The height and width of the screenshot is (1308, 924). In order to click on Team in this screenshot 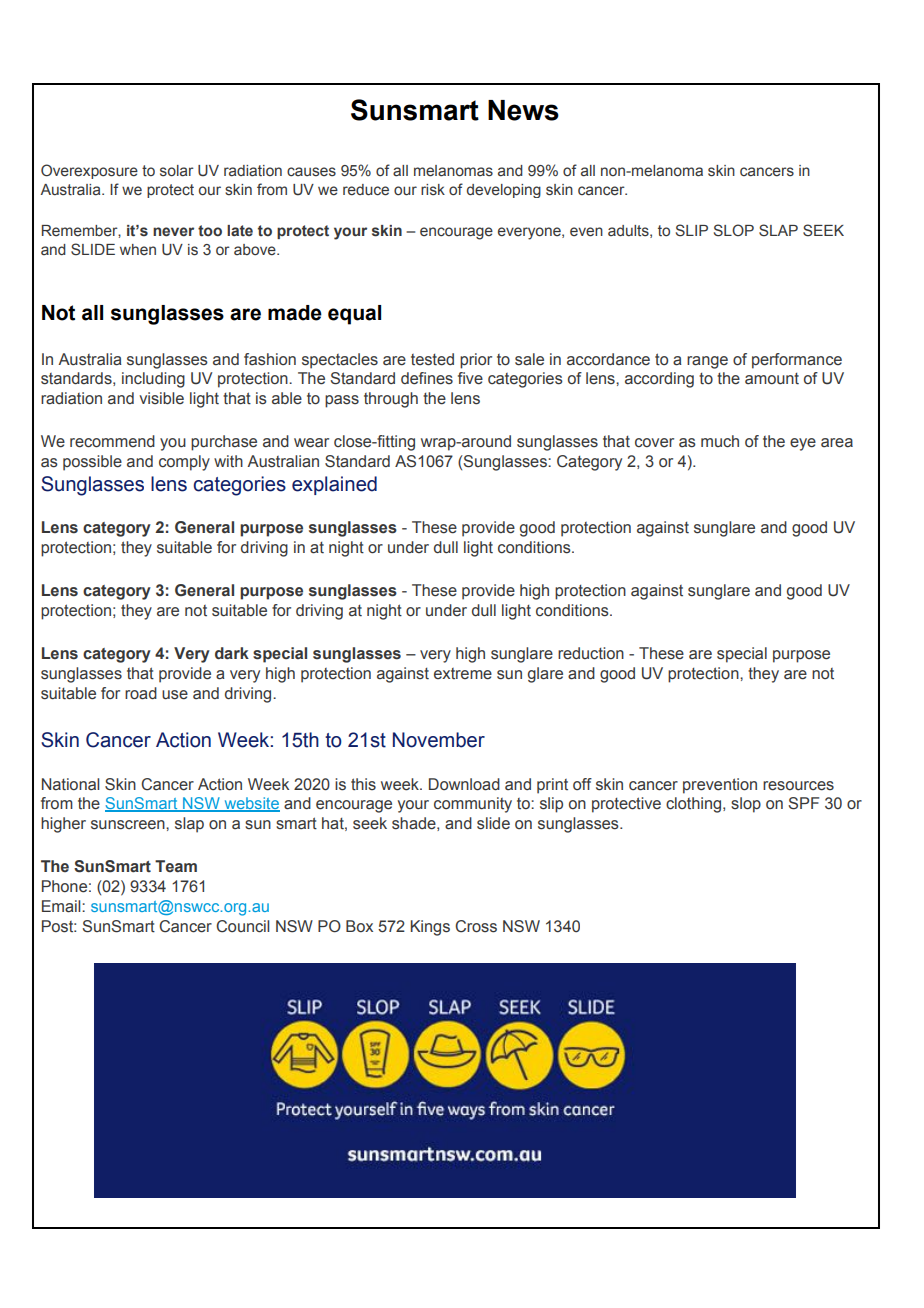, I will do `click(176, 866)`.
